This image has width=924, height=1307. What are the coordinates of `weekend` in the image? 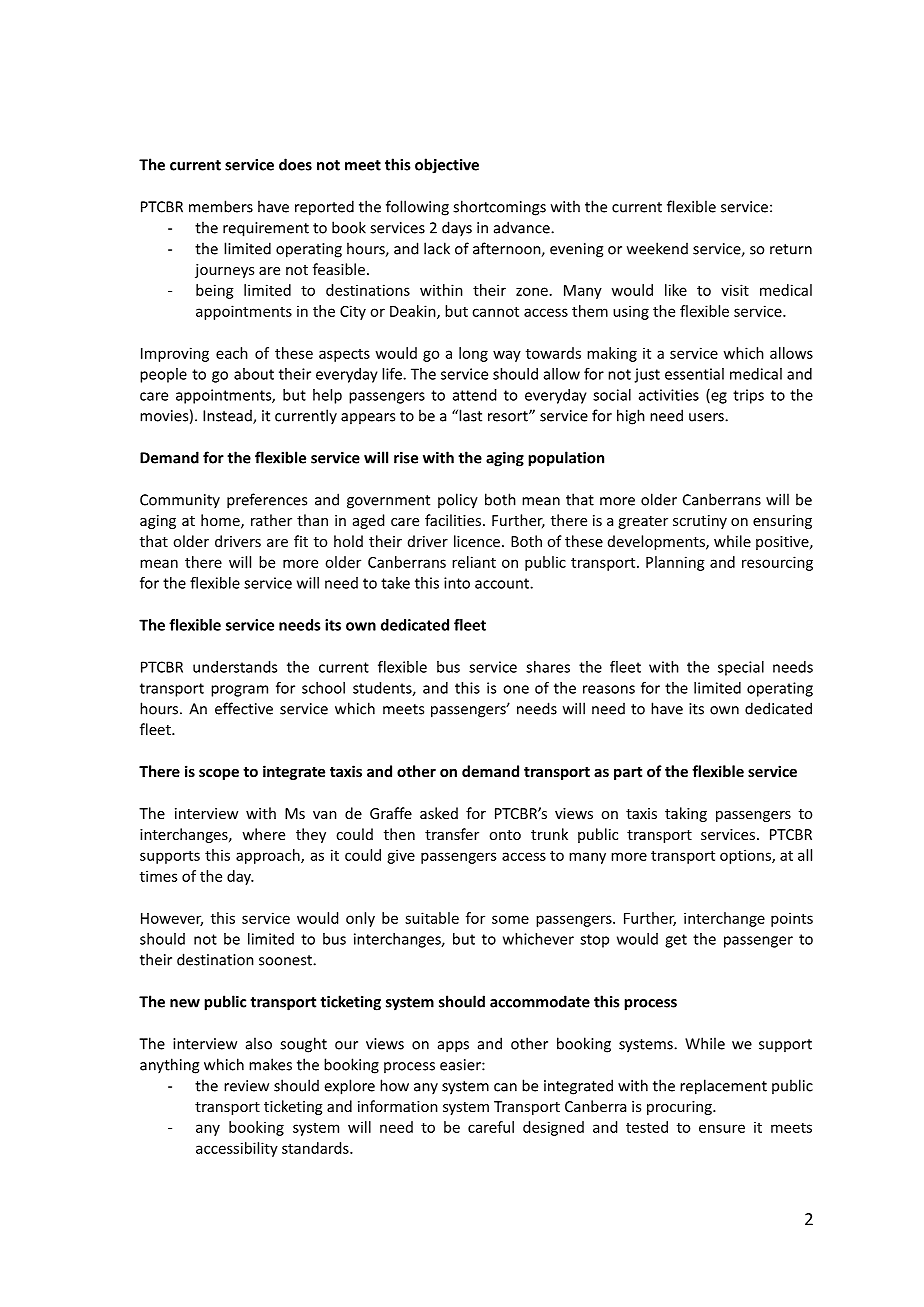 It's located at (657, 248).
